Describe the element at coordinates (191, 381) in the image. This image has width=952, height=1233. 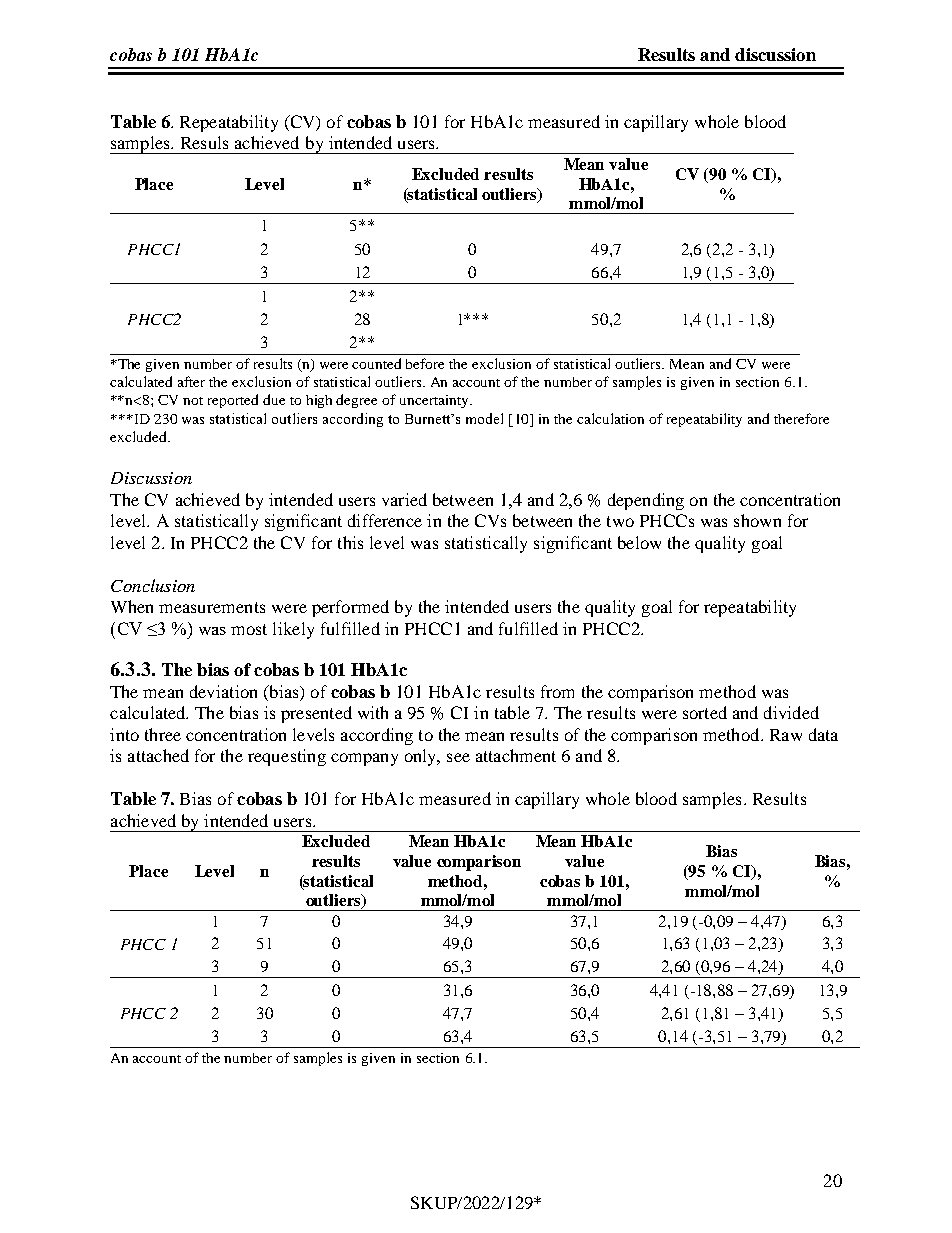
I see `after` at that location.
